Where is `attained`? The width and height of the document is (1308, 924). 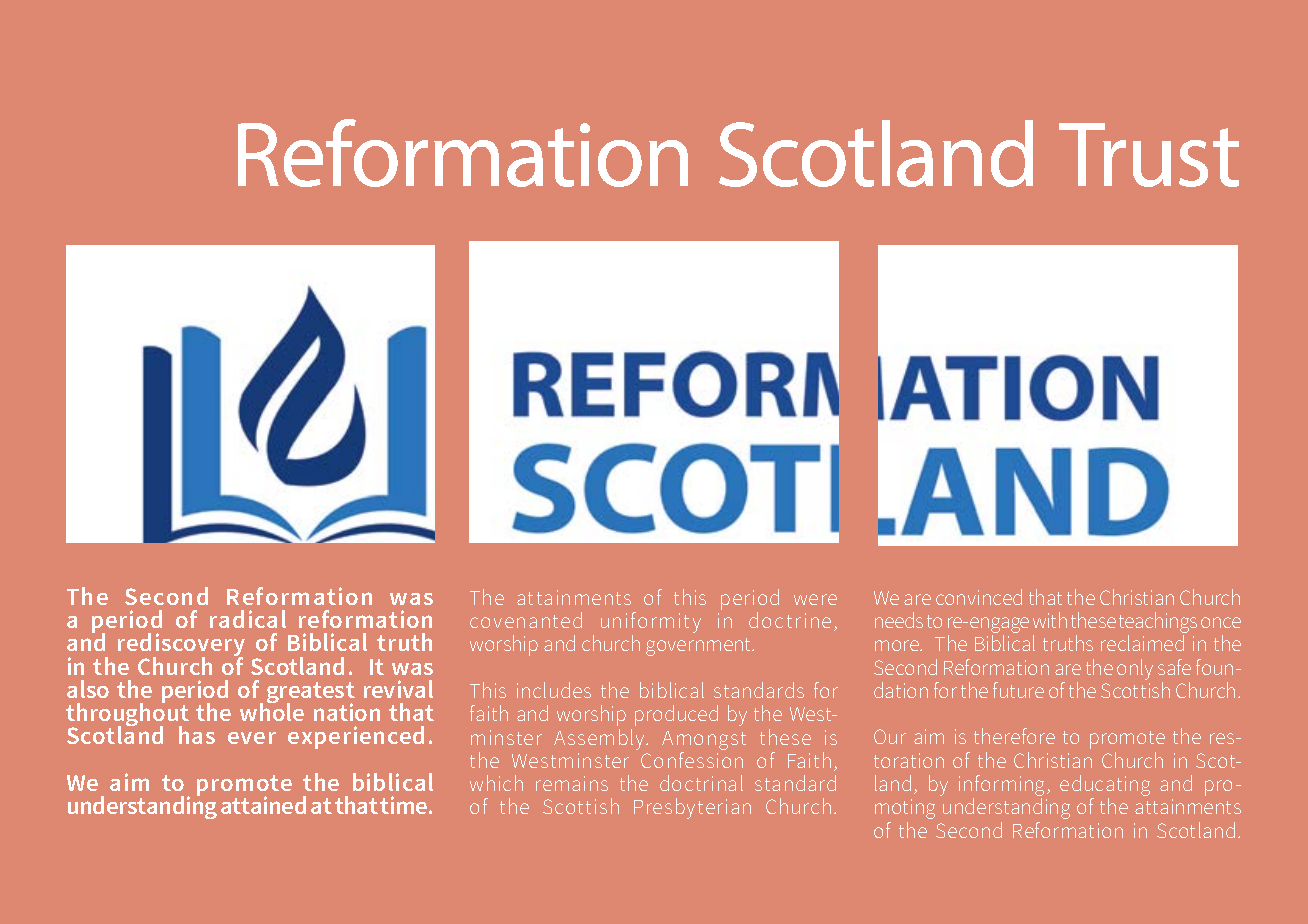 attained is located at coordinates (263, 805).
